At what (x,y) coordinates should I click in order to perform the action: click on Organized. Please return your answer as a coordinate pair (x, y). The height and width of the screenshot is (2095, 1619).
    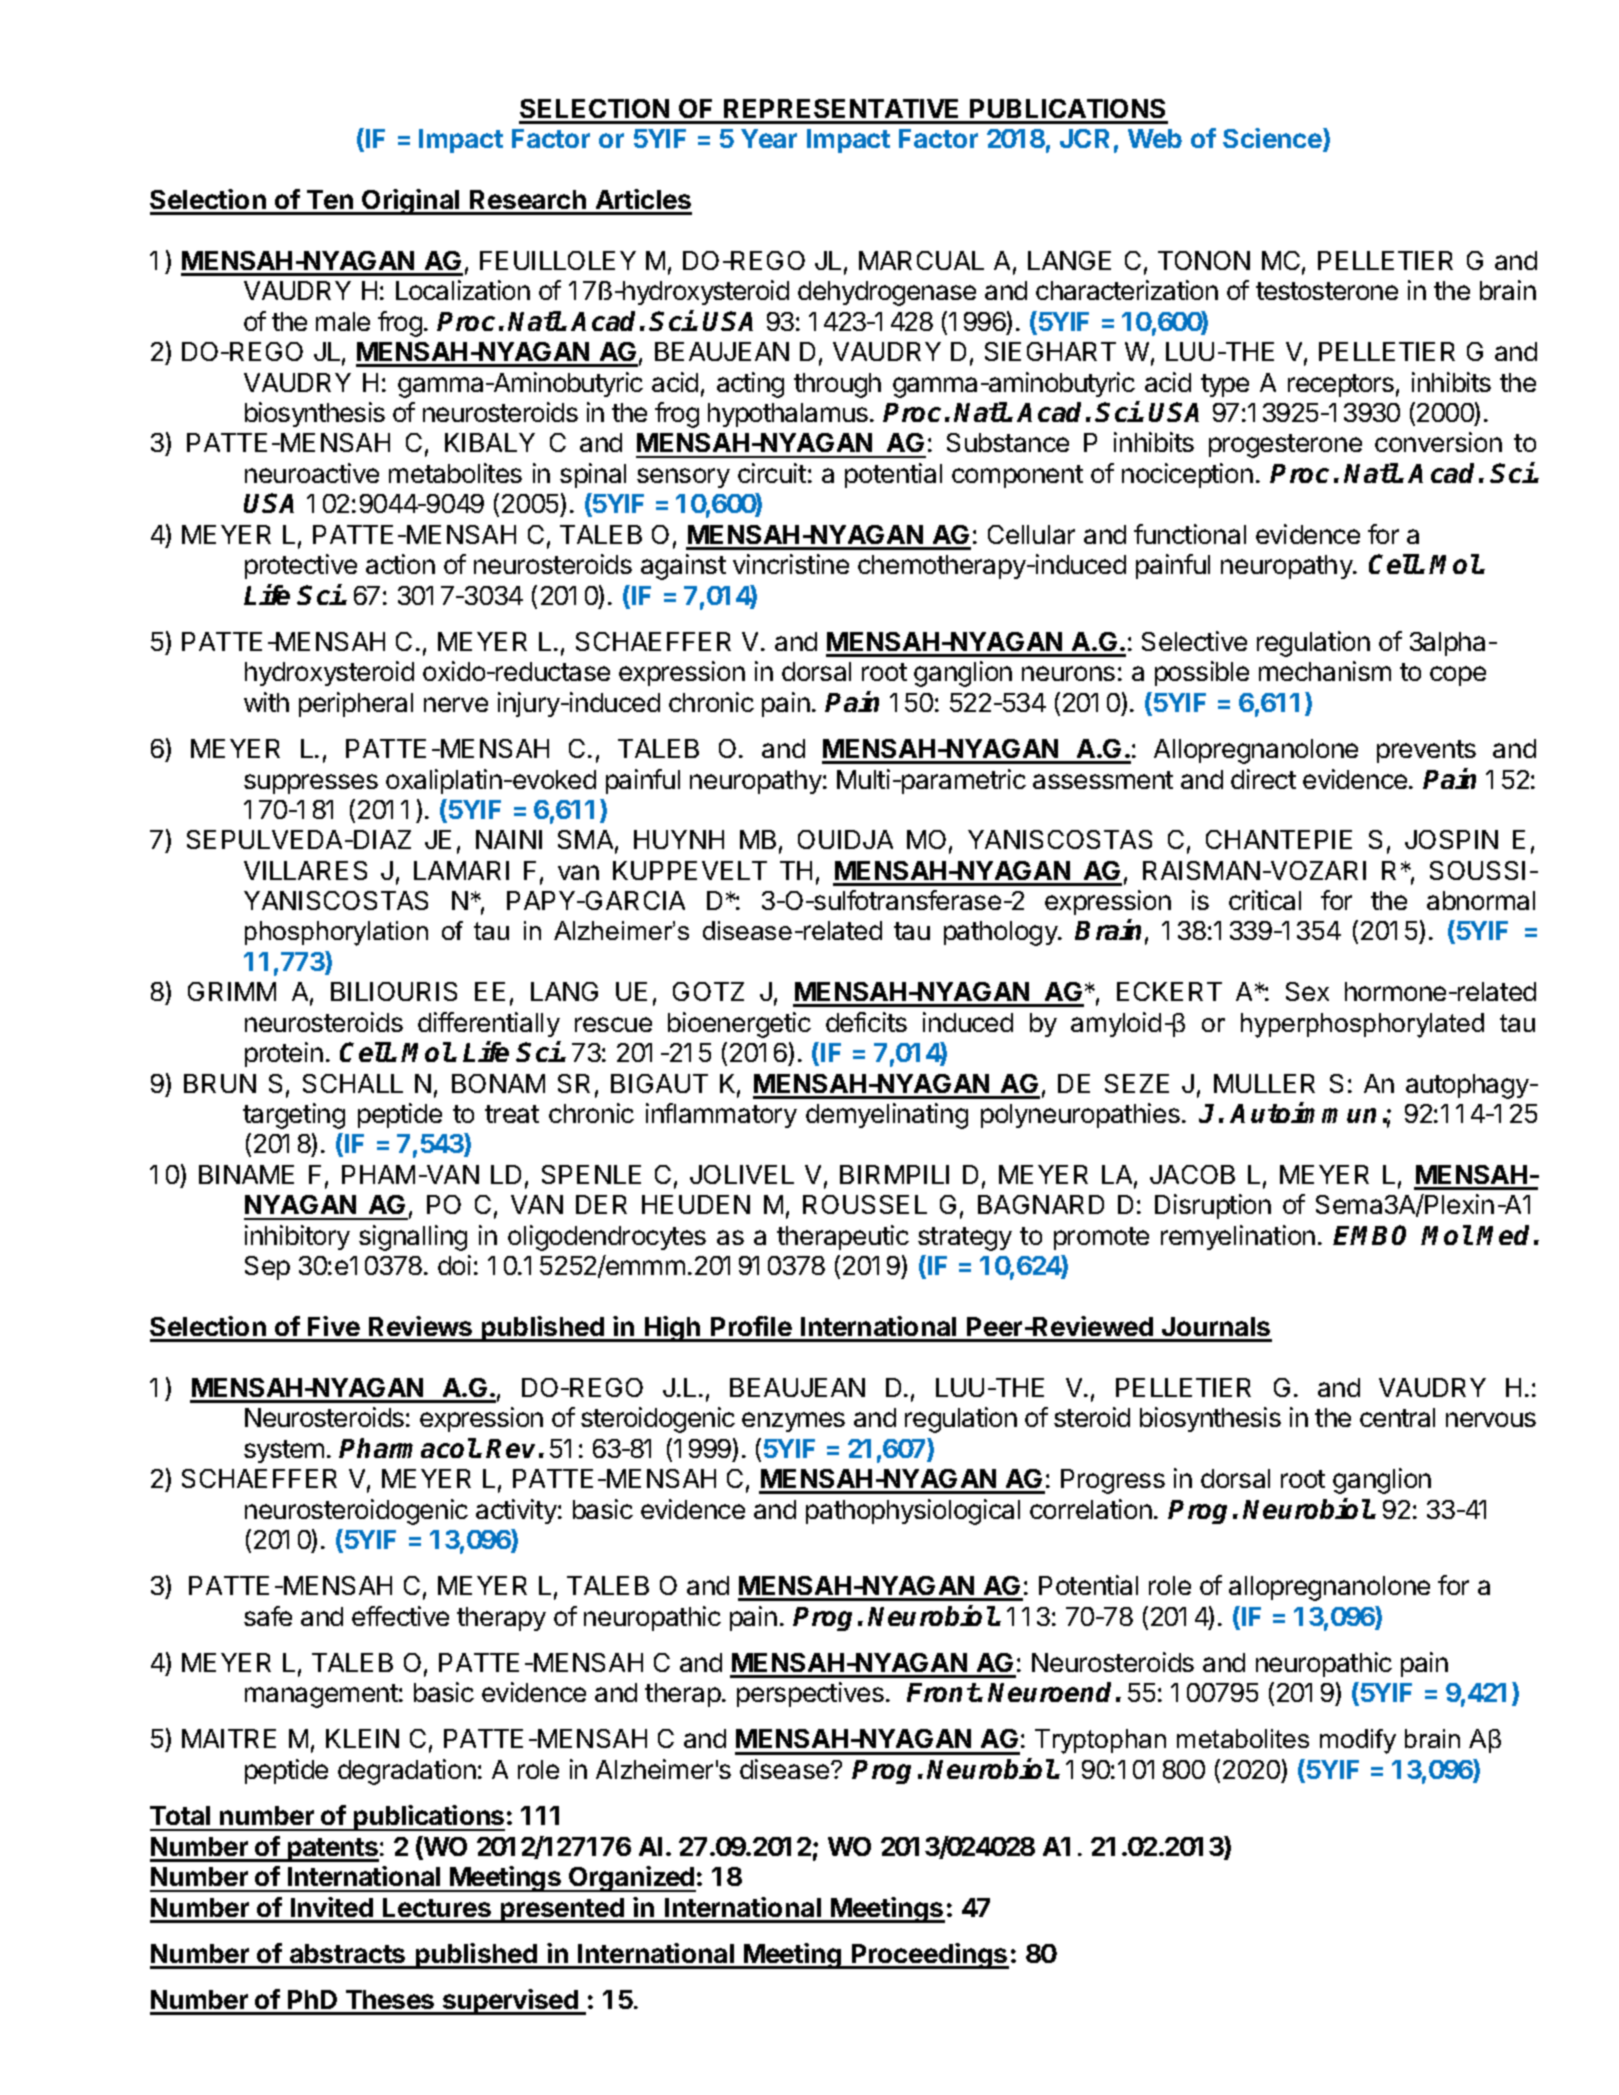
    Looking at the image, I should click on (631, 1879).
